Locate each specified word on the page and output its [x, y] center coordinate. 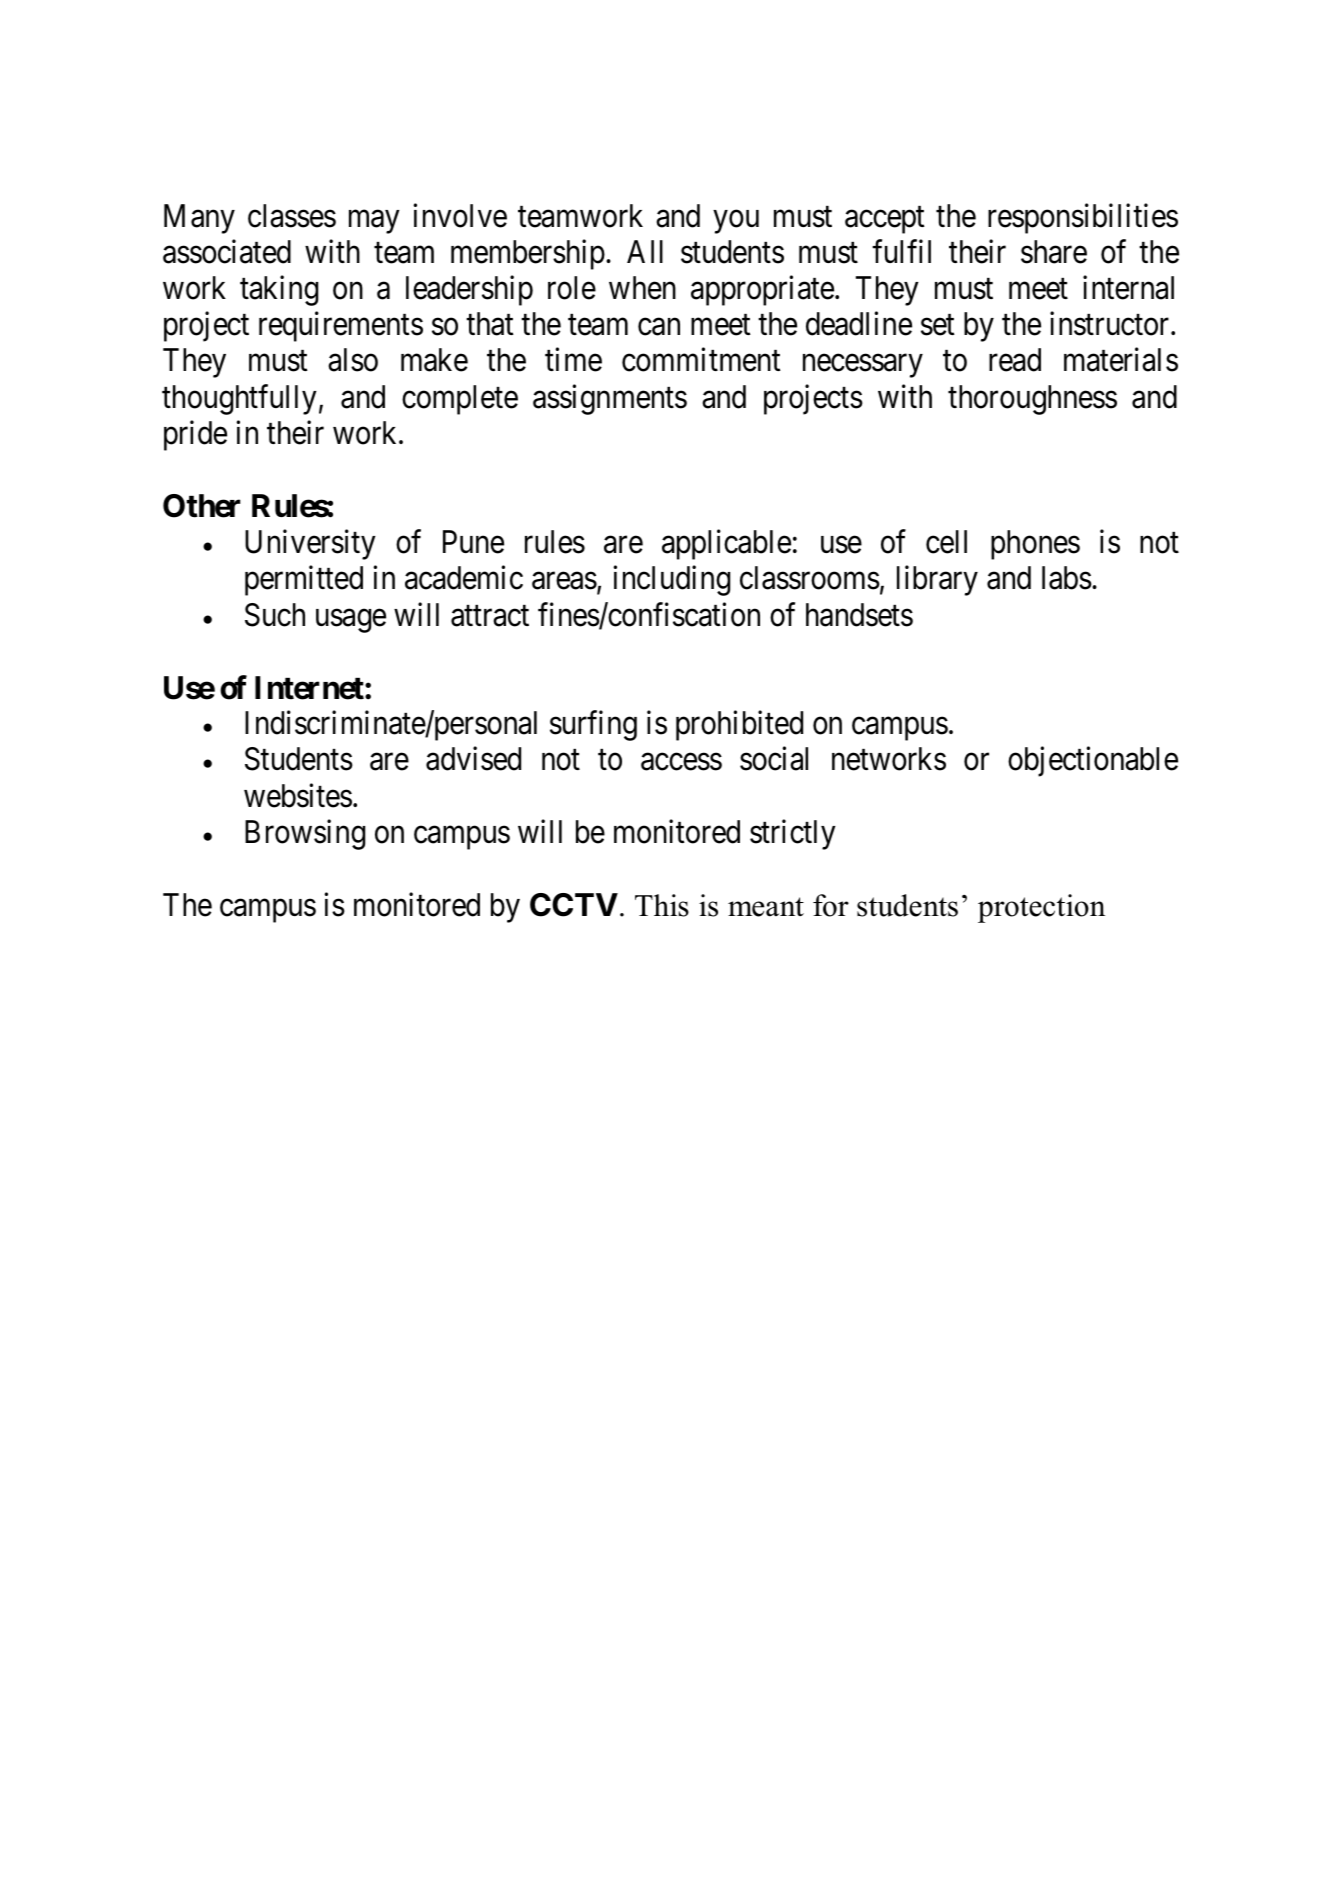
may [374, 222]
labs [1067, 578]
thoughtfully [239, 399]
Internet [310, 688]
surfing [593, 726]
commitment [701, 360]
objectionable [1093, 762]
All [645, 251]
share [1054, 252]
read [1015, 360]
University [310, 545]
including [671, 581]
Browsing [305, 834]
